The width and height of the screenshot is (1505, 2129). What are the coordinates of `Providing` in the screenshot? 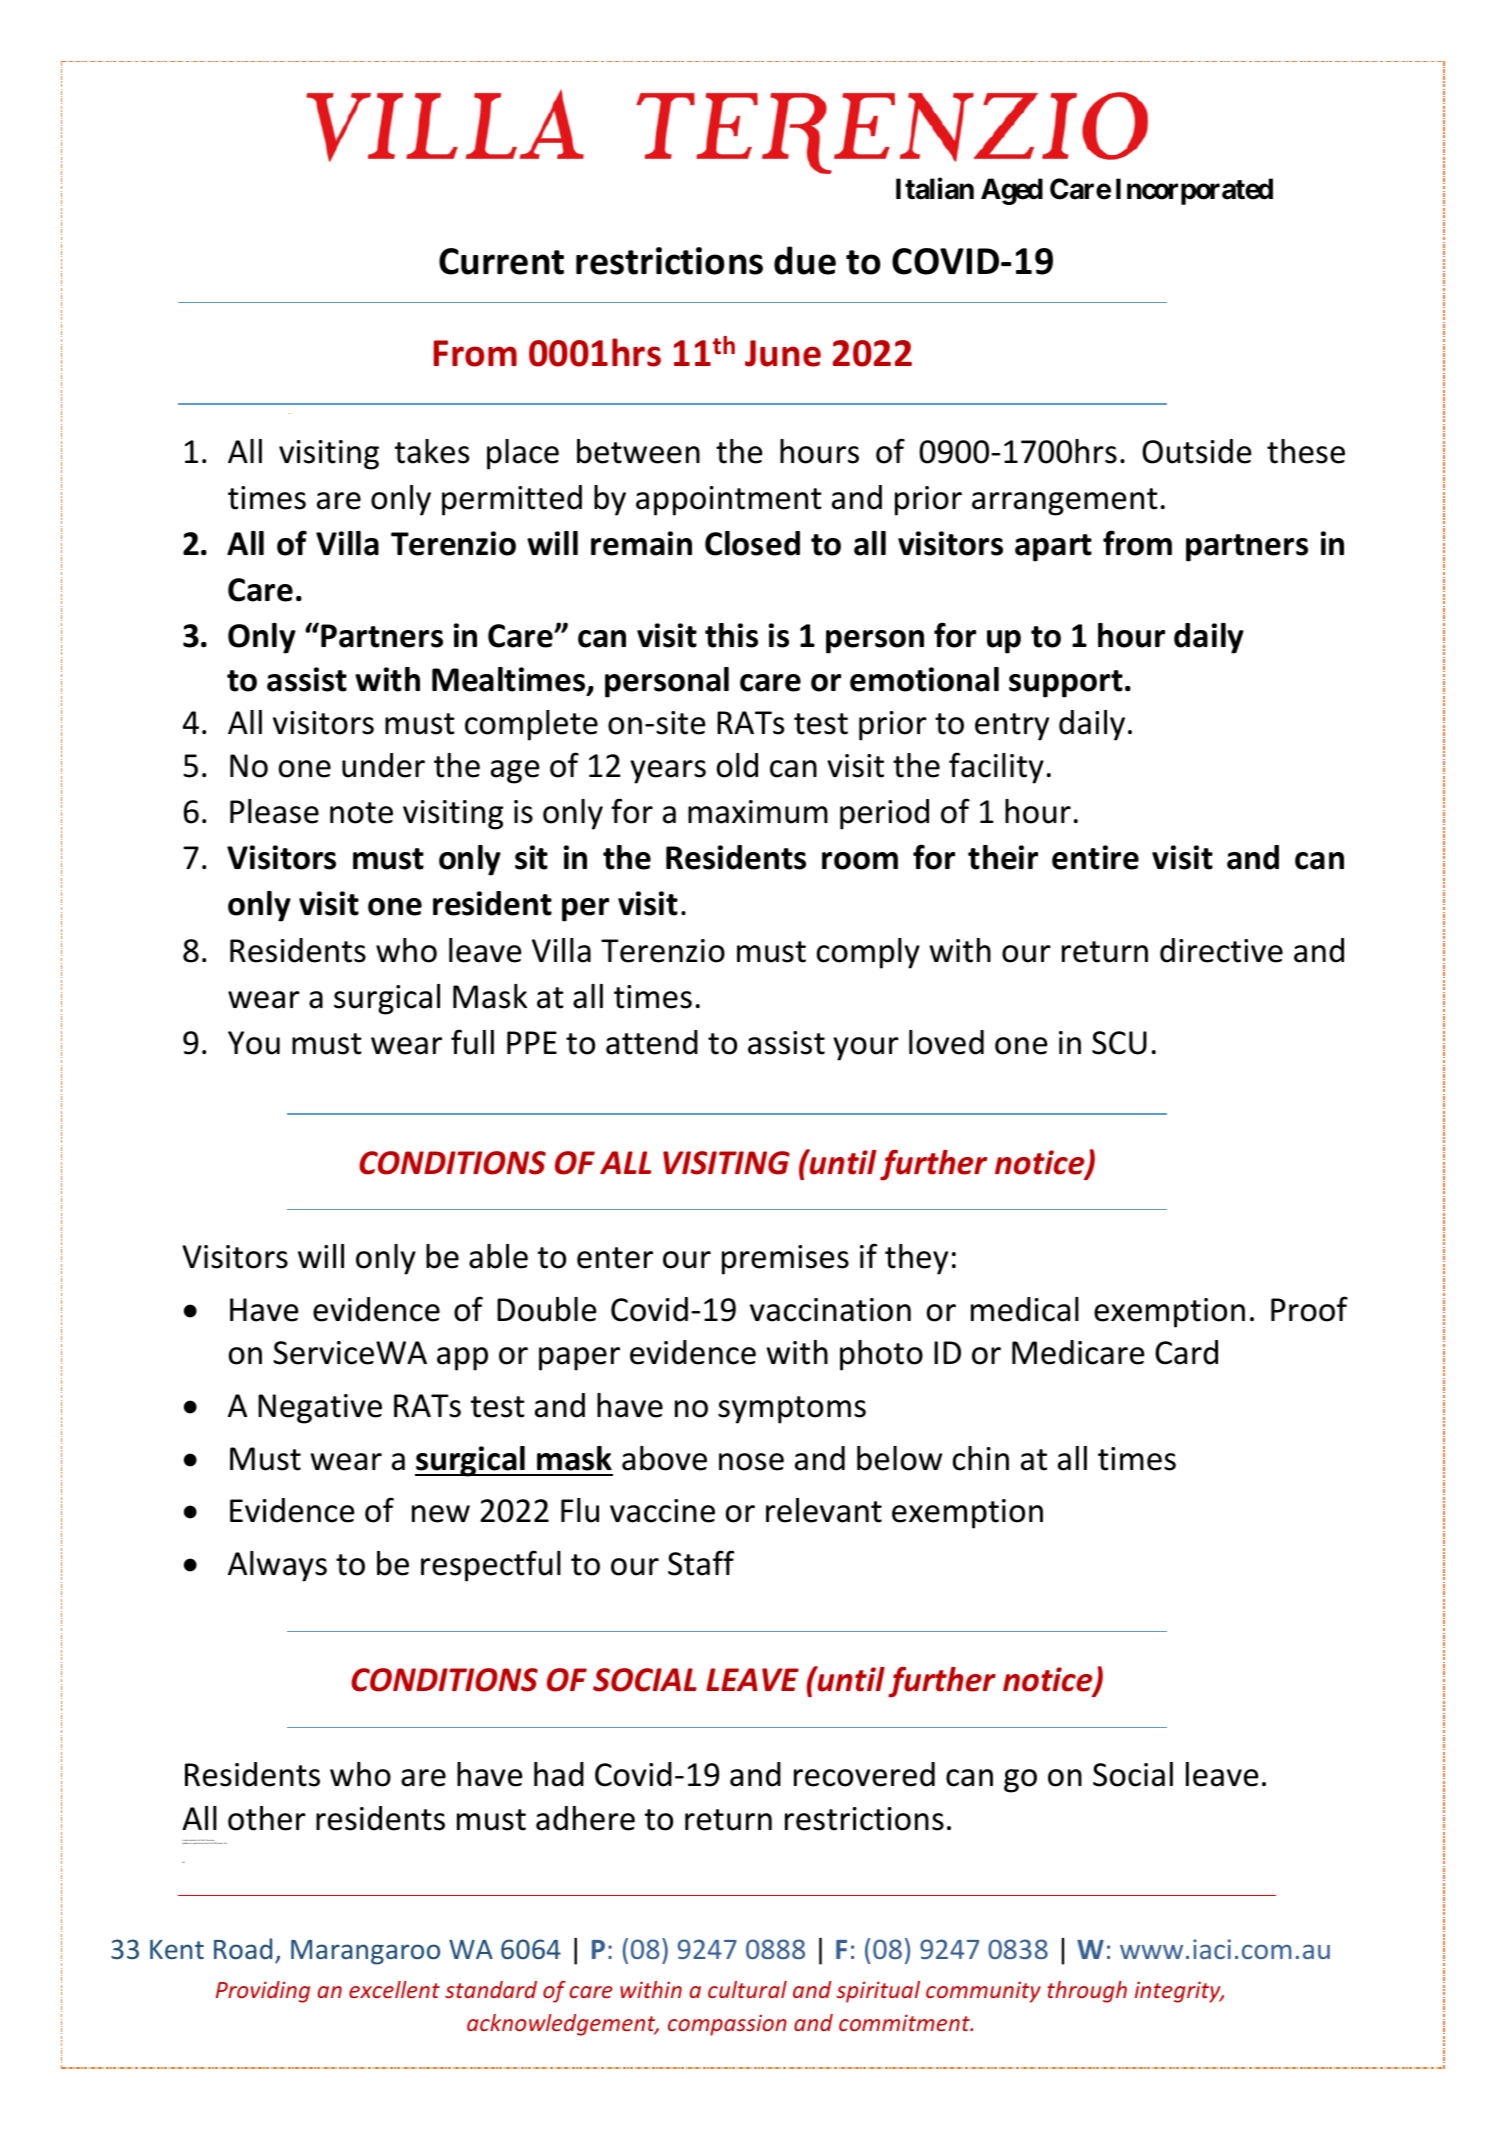 It's located at (263, 1992).
